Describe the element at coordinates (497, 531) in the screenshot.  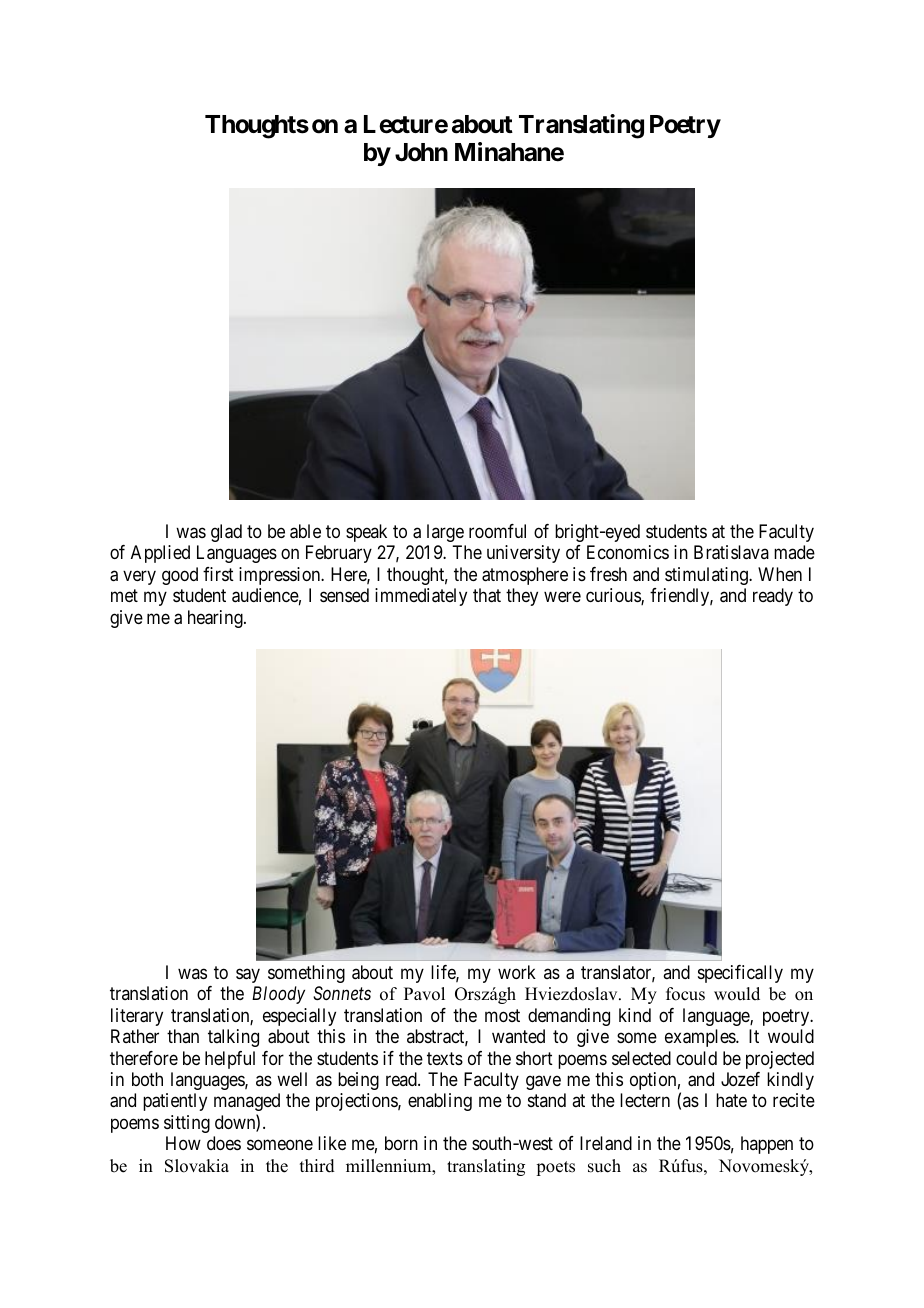
I see `roomful` at that location.
